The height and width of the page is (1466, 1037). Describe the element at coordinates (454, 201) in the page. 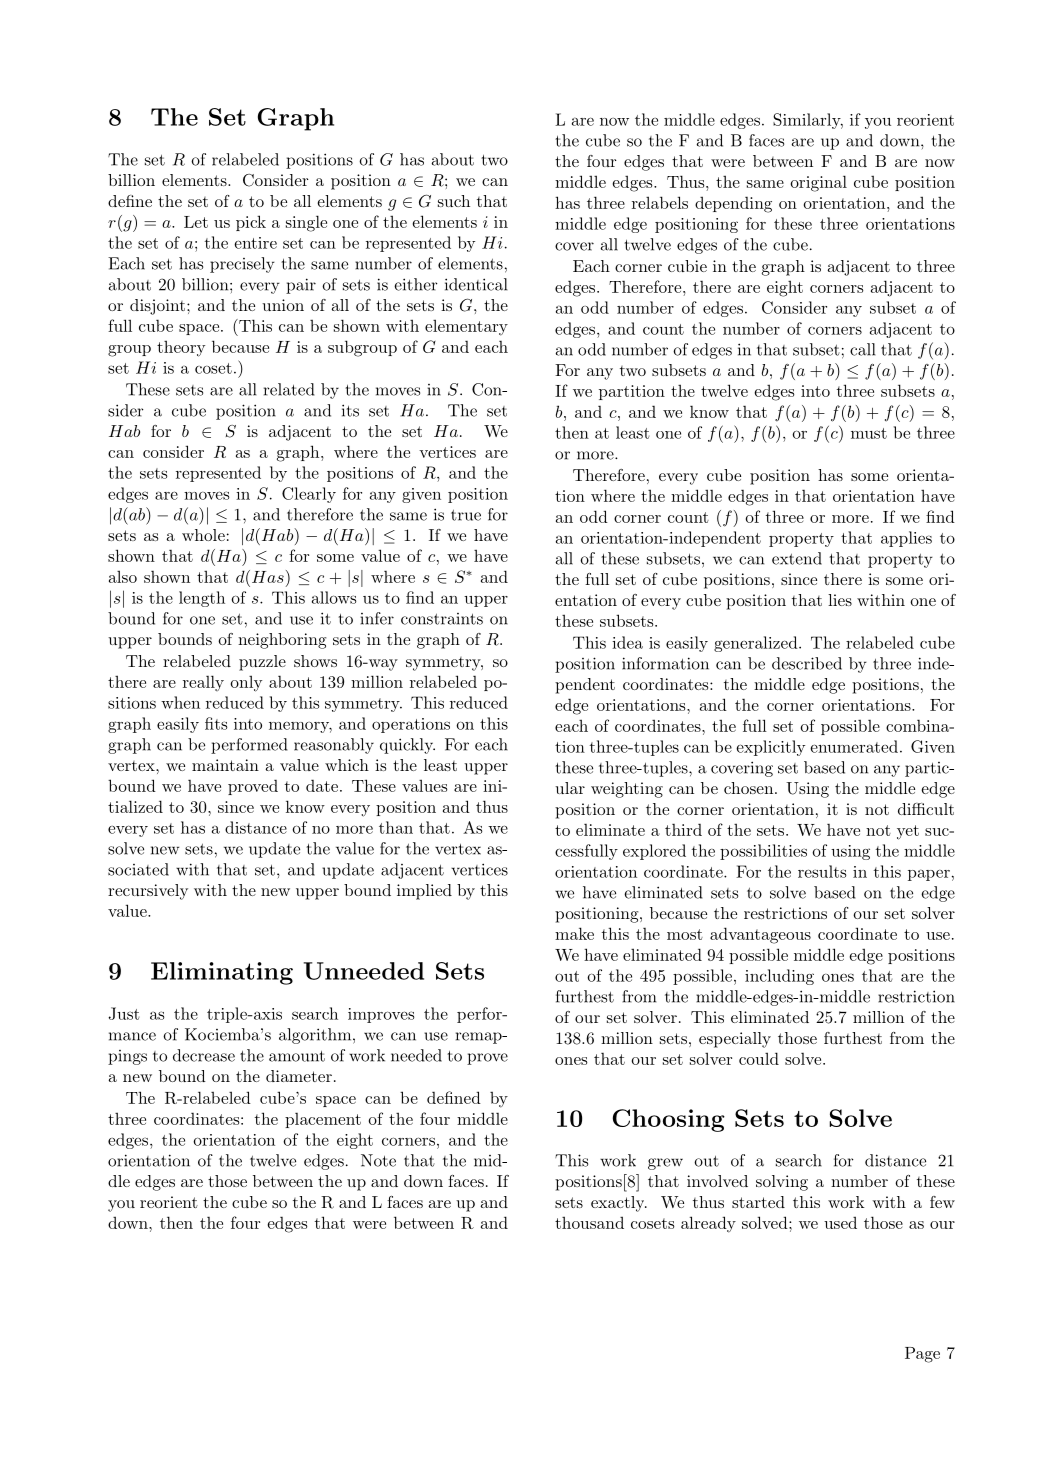

I see `such` at that location.
